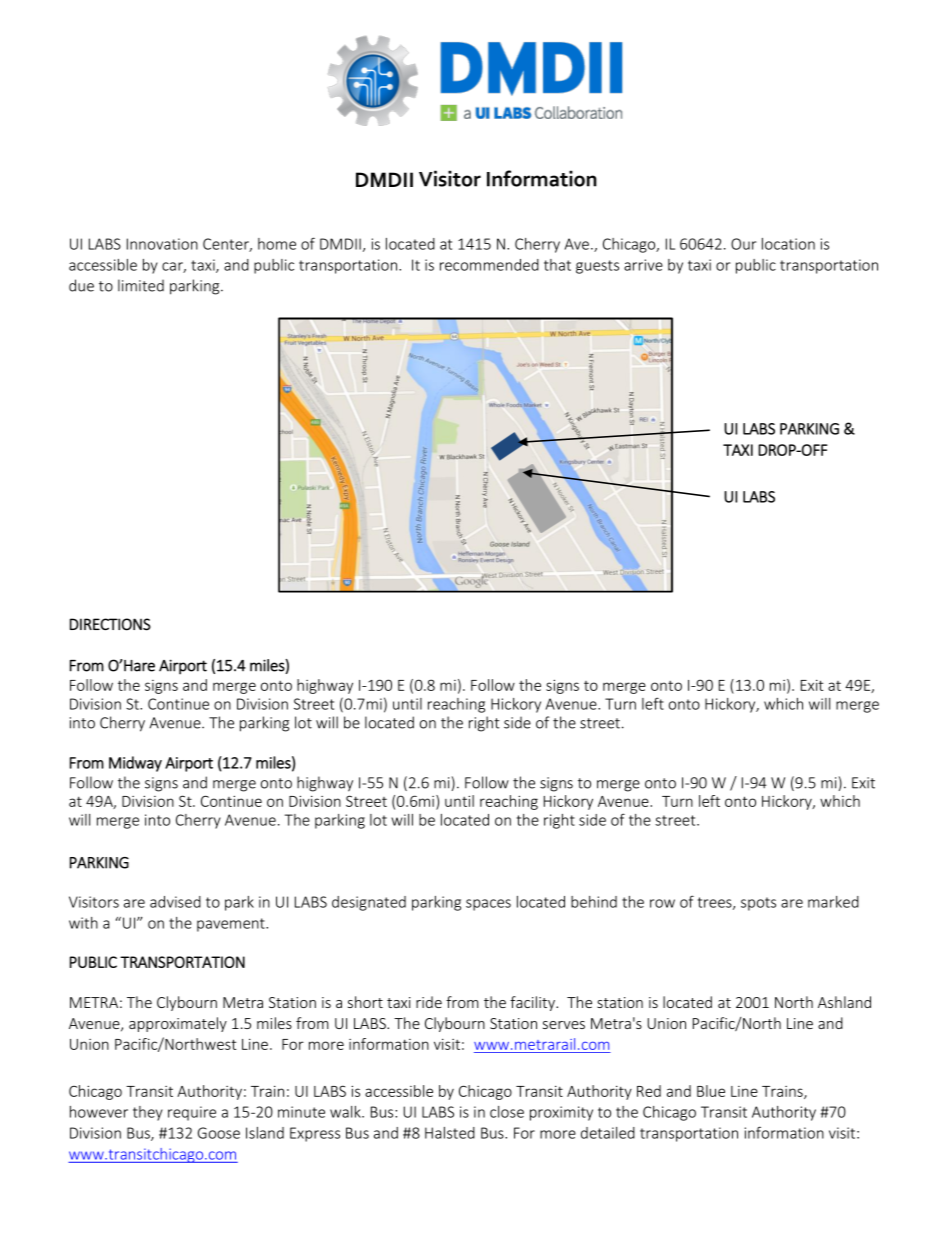 This page has width=952, height=1233. What do you see at coordinates (135, 764) in the page?
I see `Midway` at bounding box center [135, 764].
